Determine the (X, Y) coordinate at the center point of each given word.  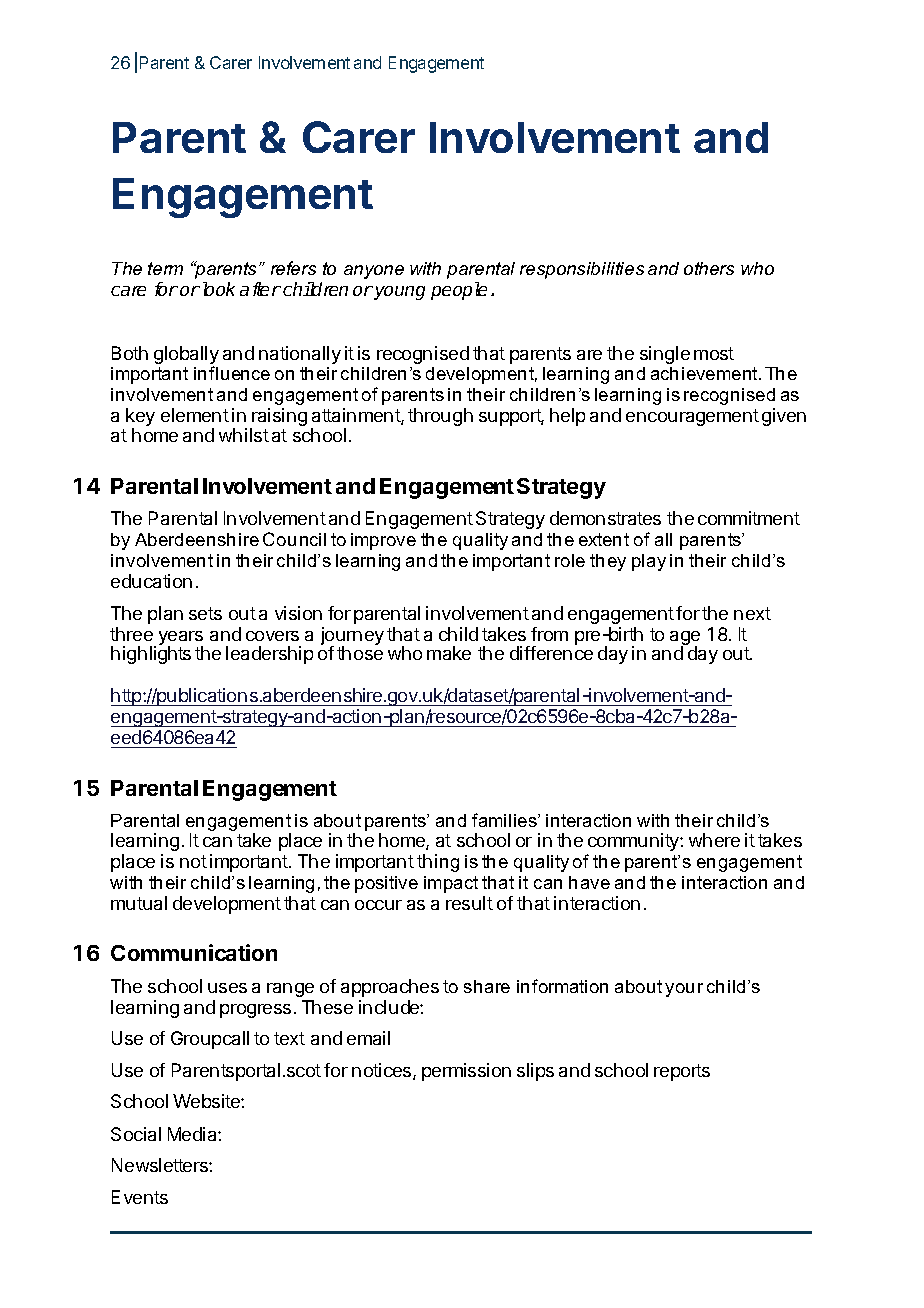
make (449, 653)
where (714, 840)
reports (682, 1072)
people (459, 291)
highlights (151, 655)
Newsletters (161, 1165)
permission (466, 1072)
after (260, 289)
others (709, 268)
